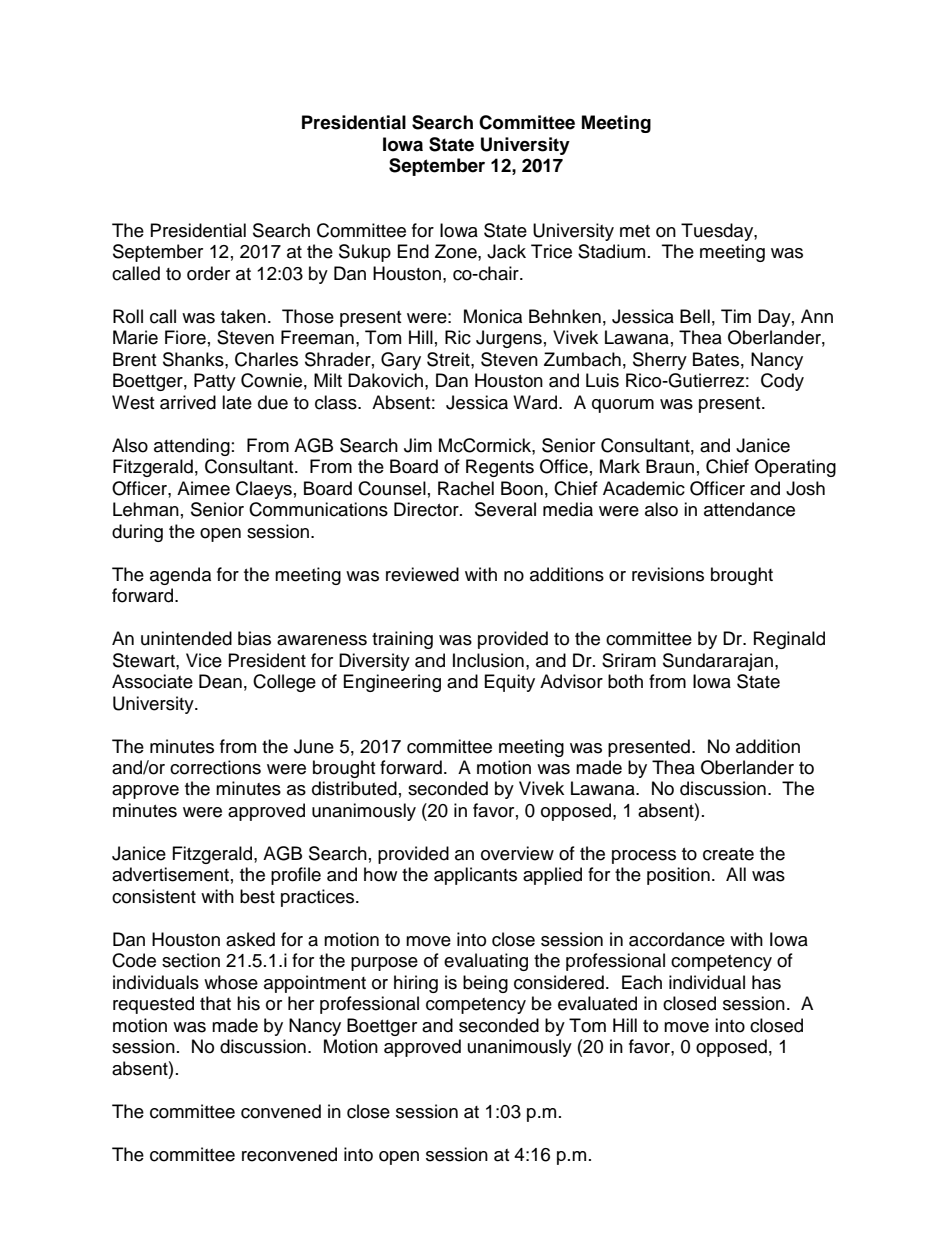  I want to click on met, so click(635, 231).
